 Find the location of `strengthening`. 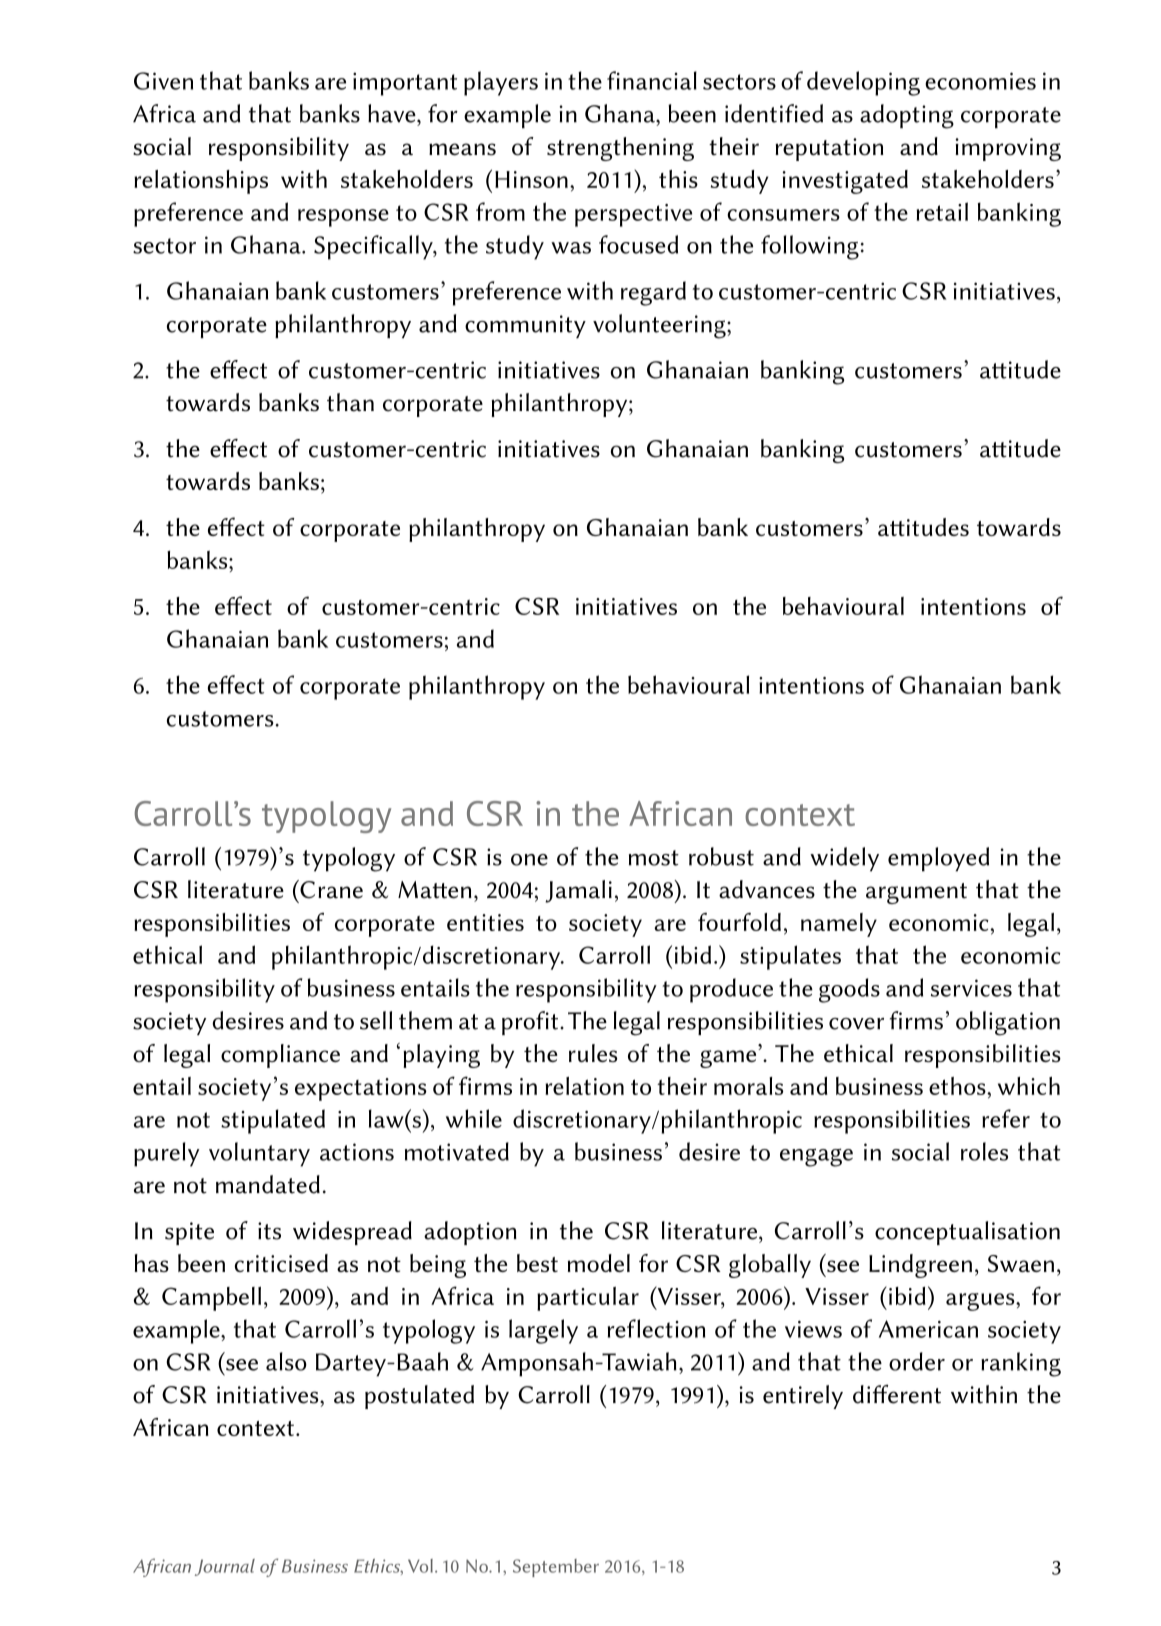

strengthening is located at coordinates (620, 149).
